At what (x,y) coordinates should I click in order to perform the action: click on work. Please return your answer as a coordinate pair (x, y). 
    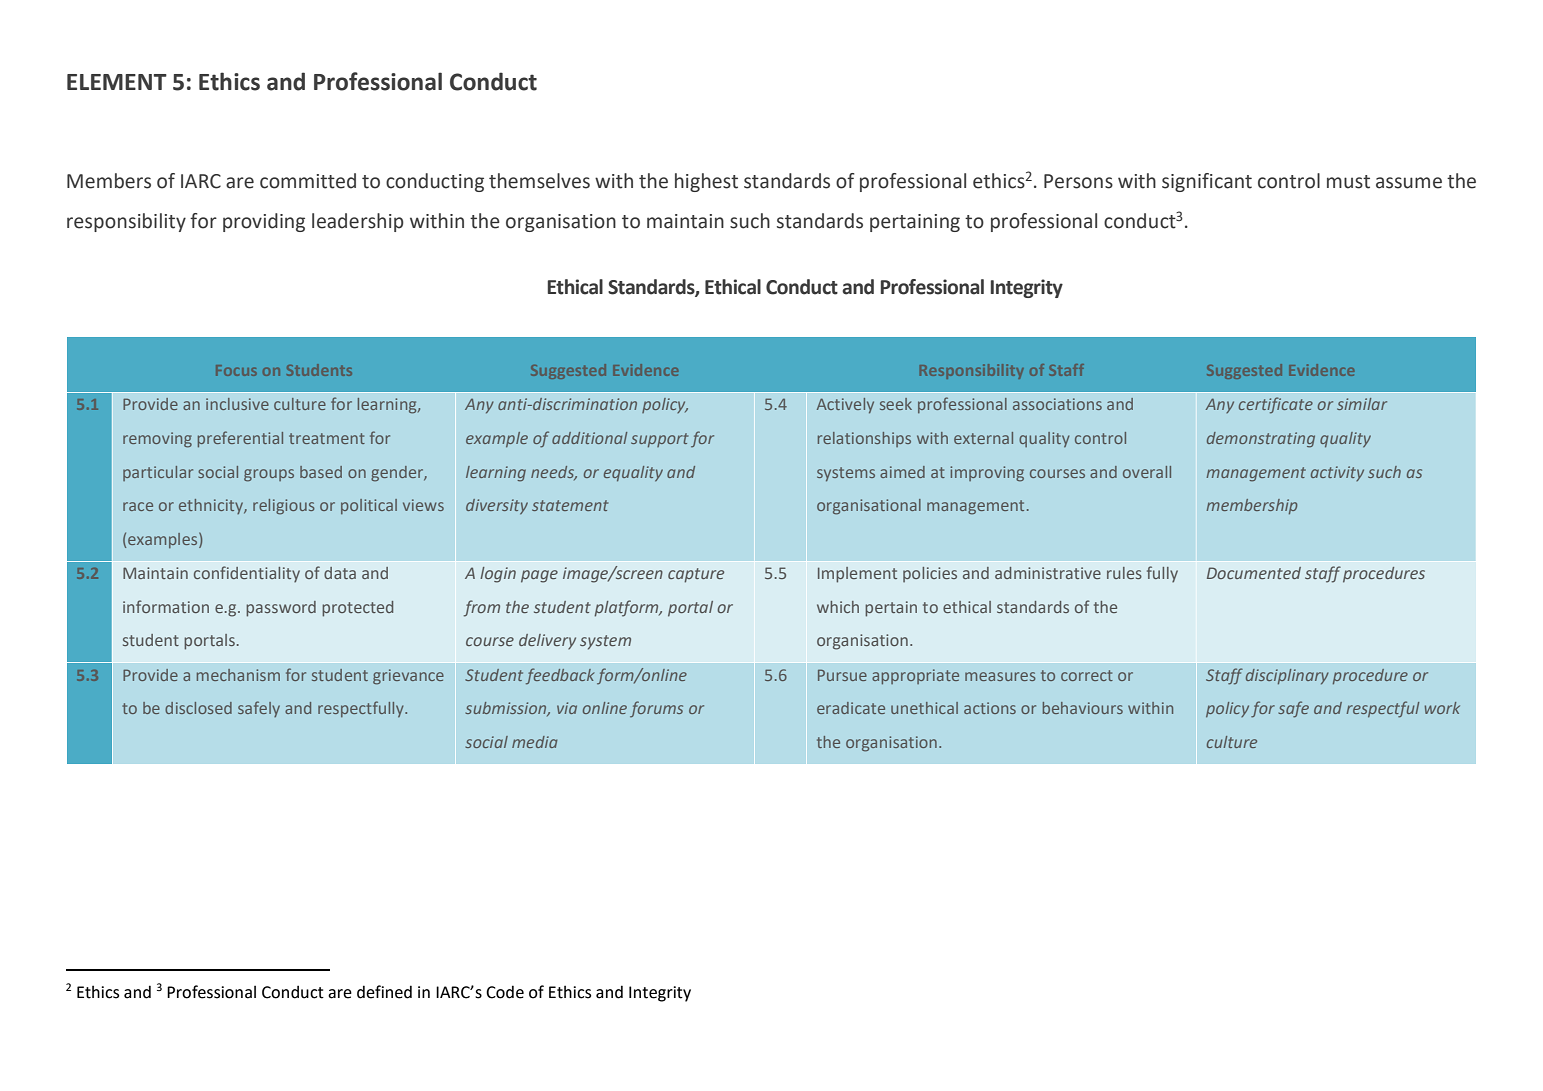
    Looking at the image, I should click on (1442, 708).
